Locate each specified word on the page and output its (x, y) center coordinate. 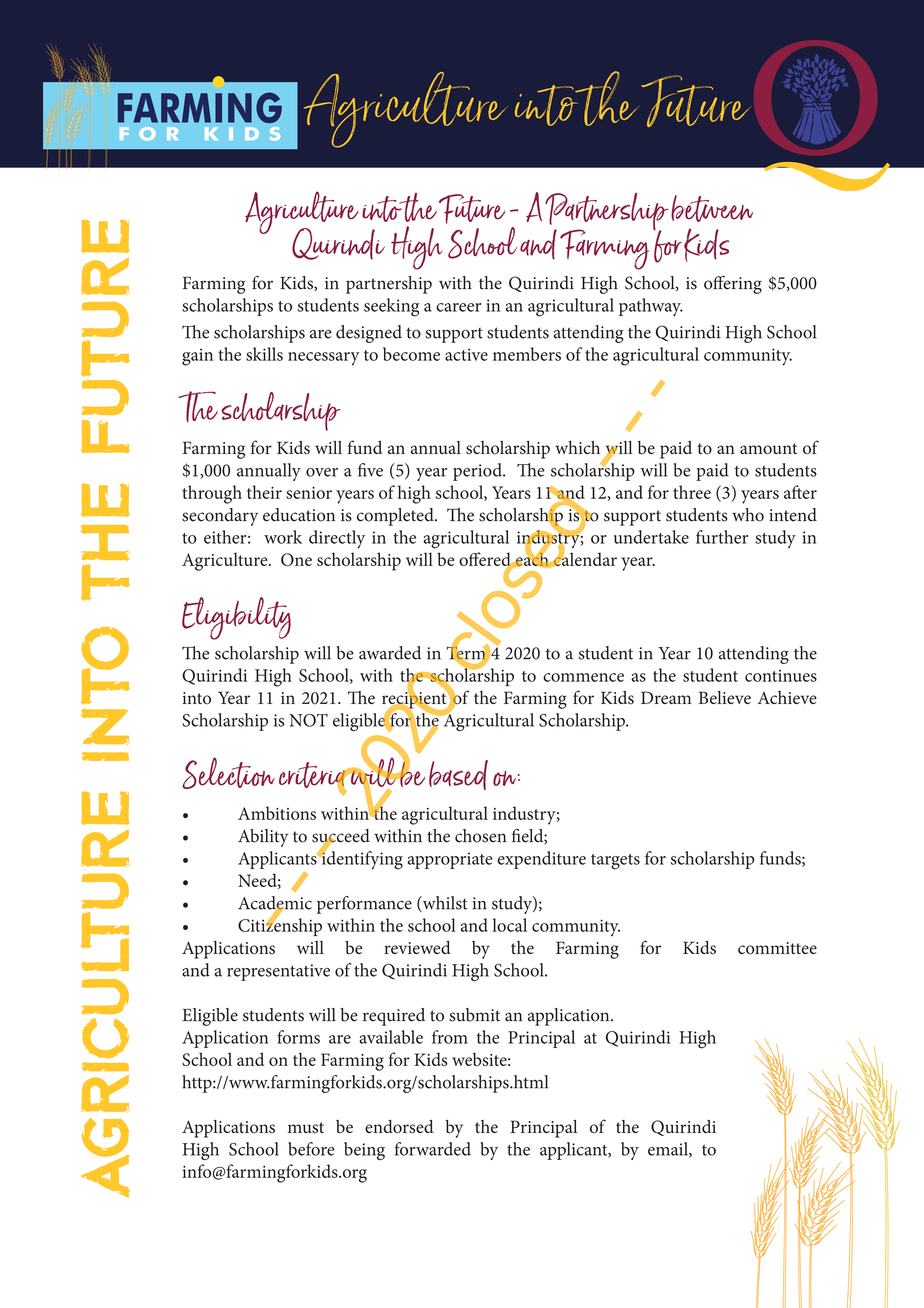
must (306, 1128)
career (458, 307)
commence (583, 677)
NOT (308, 720)
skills (264, 354)
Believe (725, 697)
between (712, 208)
